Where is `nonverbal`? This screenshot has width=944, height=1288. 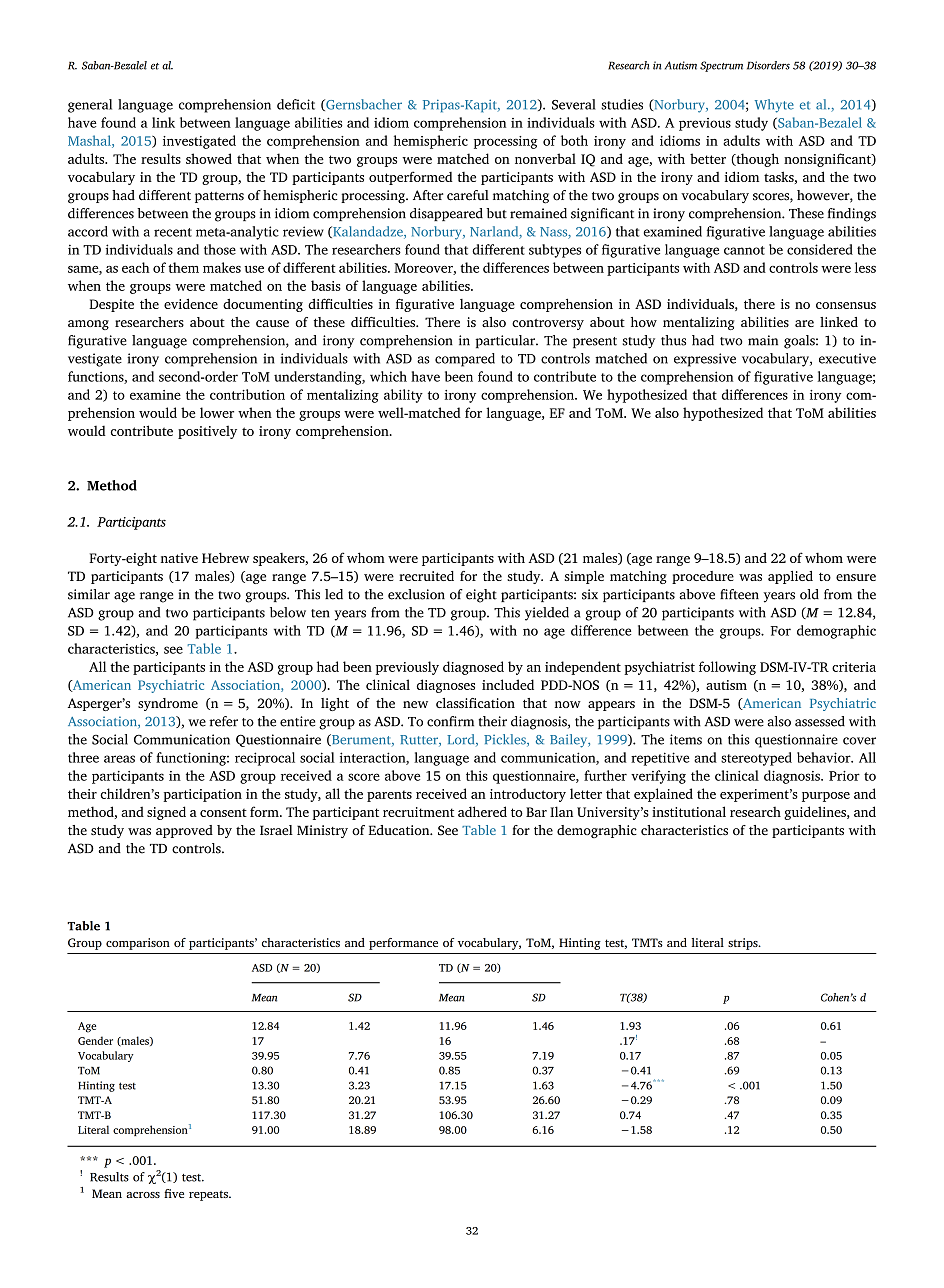 nonverbal is located at coordinates (545, 158).
